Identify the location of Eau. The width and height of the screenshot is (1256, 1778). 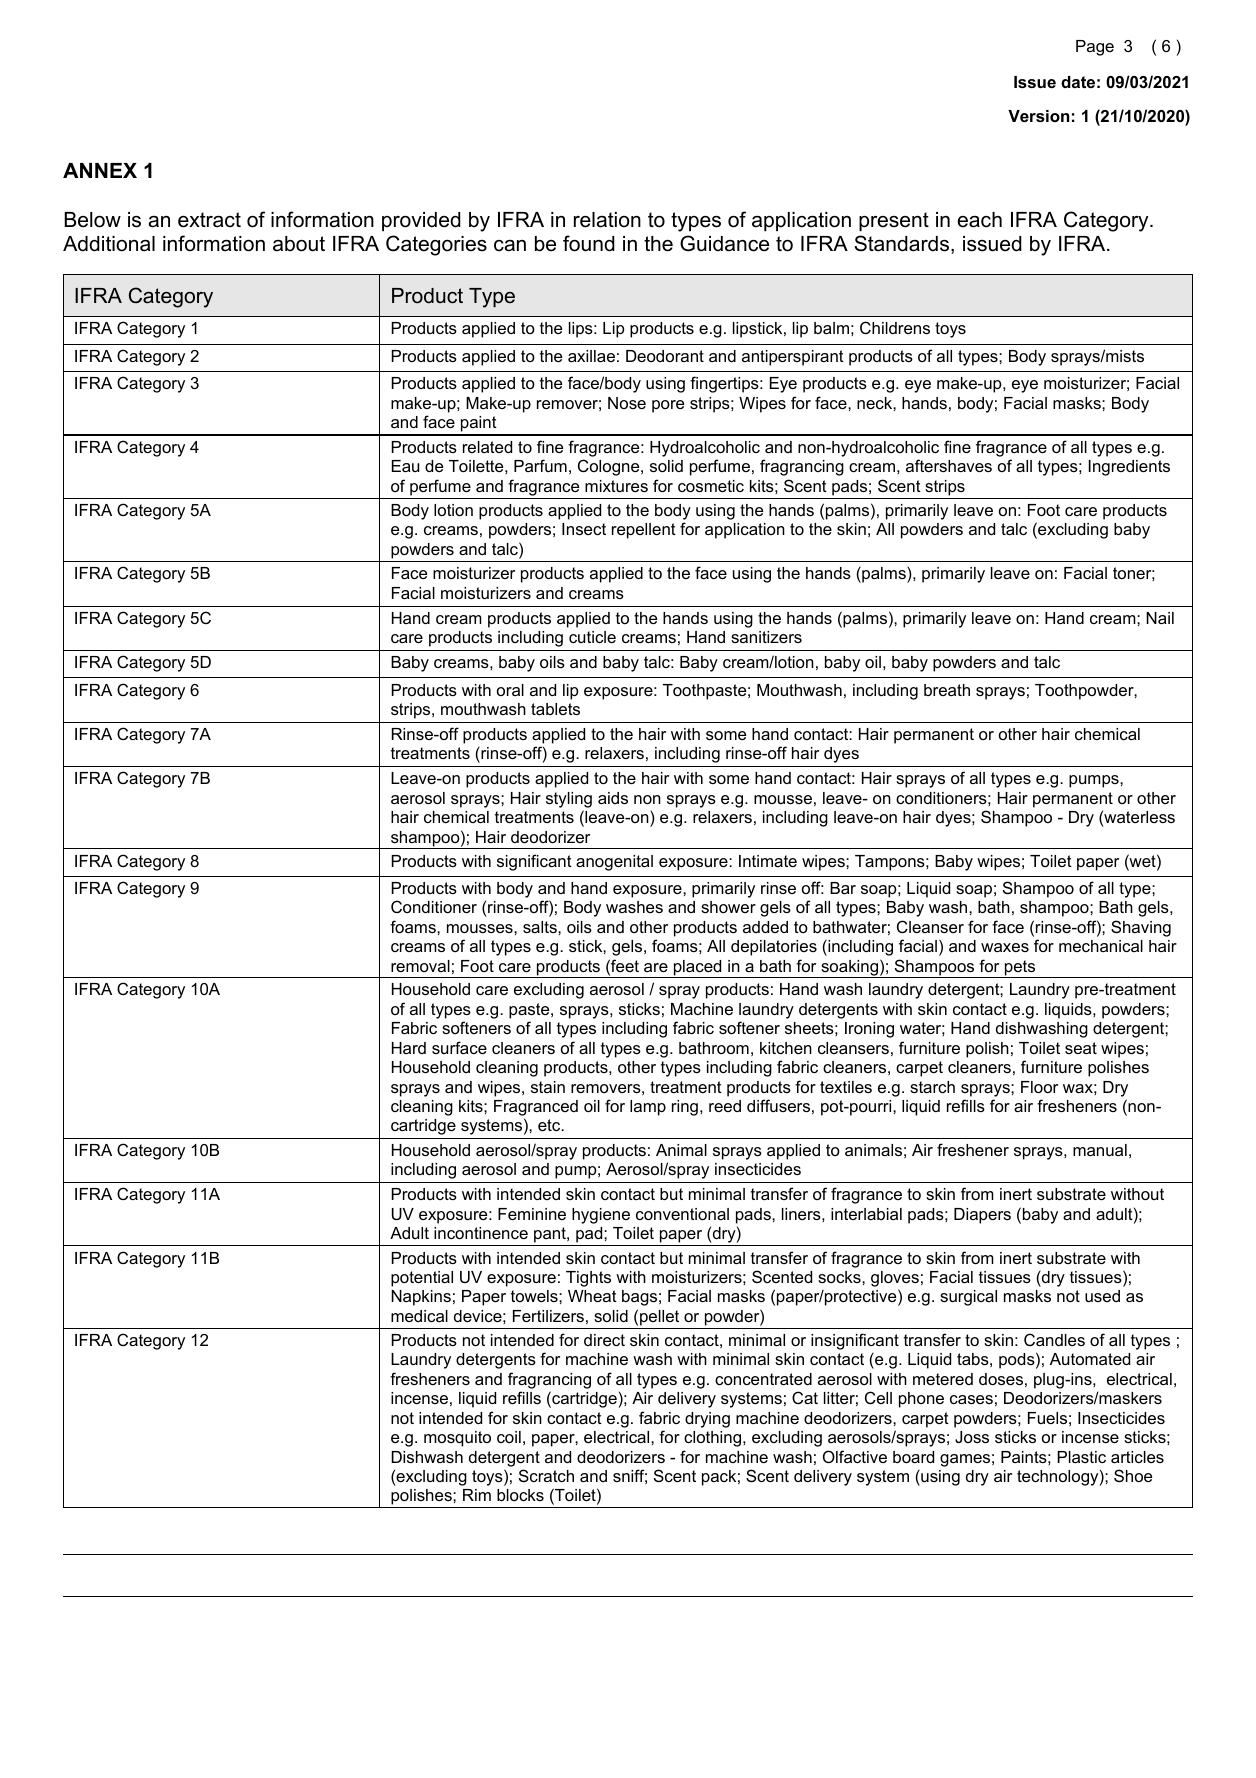
(405, 466).
